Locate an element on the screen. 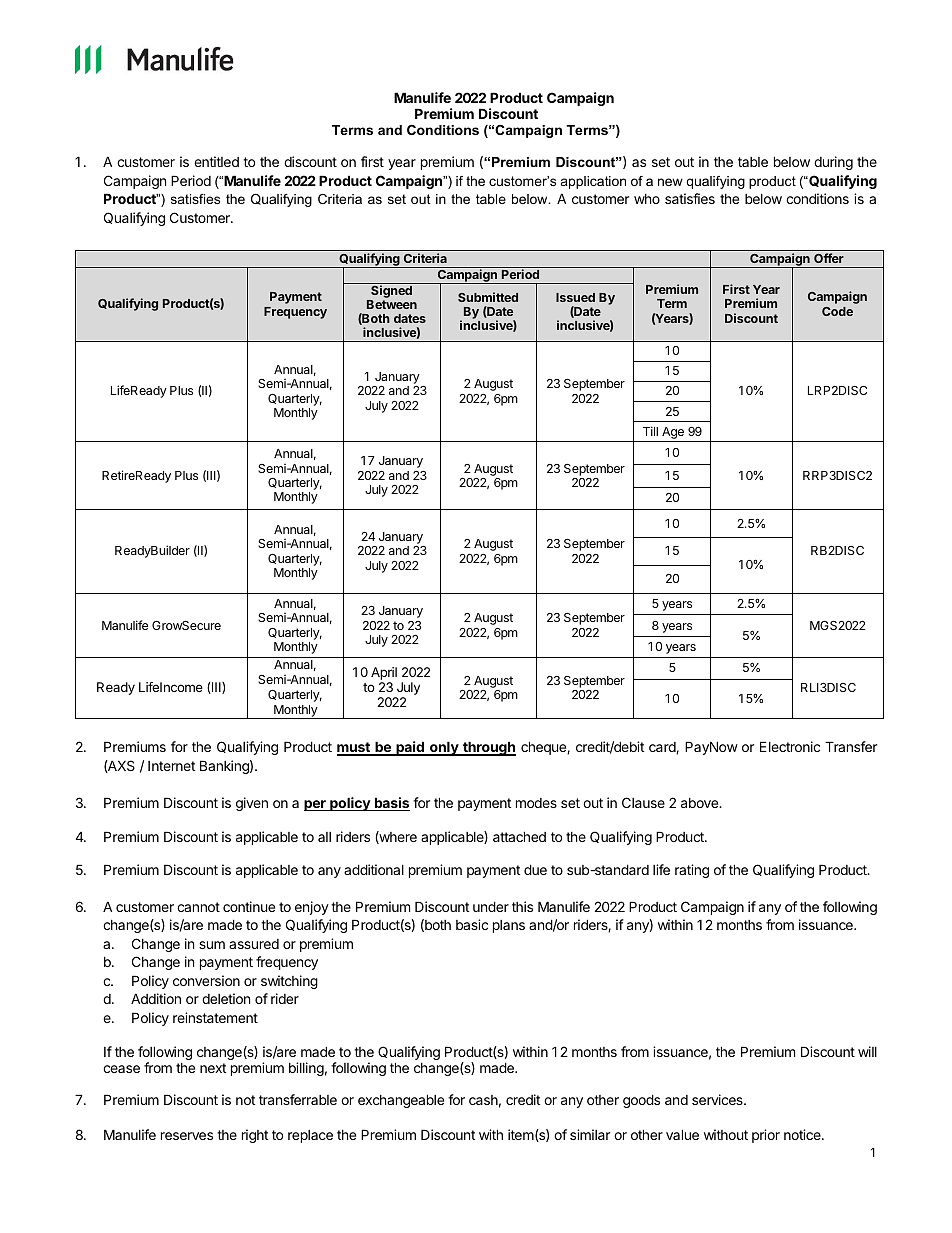 The width and height of the screenshot is (952, 1233). entitled is located at coordinates (216, 161).
